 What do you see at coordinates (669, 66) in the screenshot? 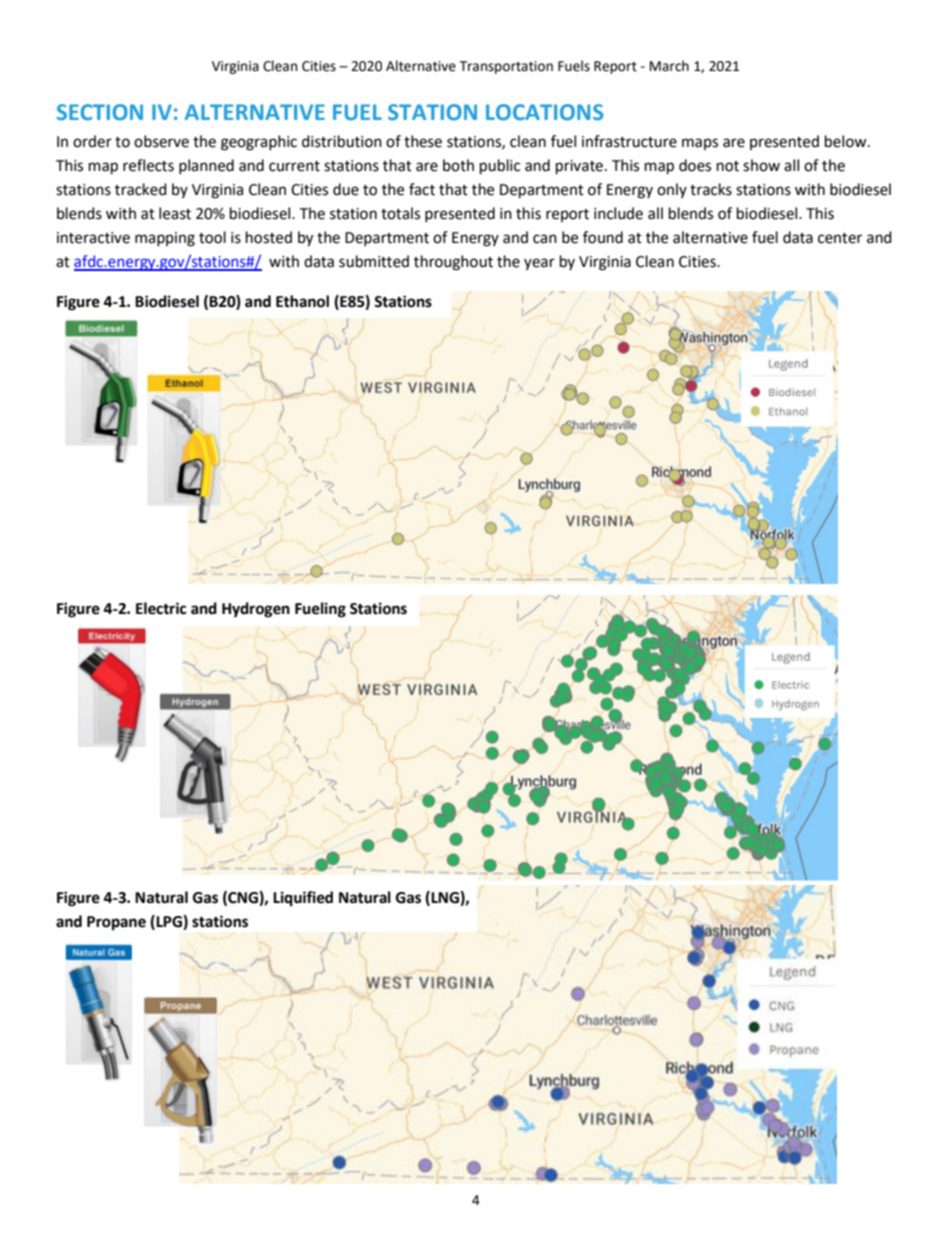
I see `March` at bounding box center [669, 66].
